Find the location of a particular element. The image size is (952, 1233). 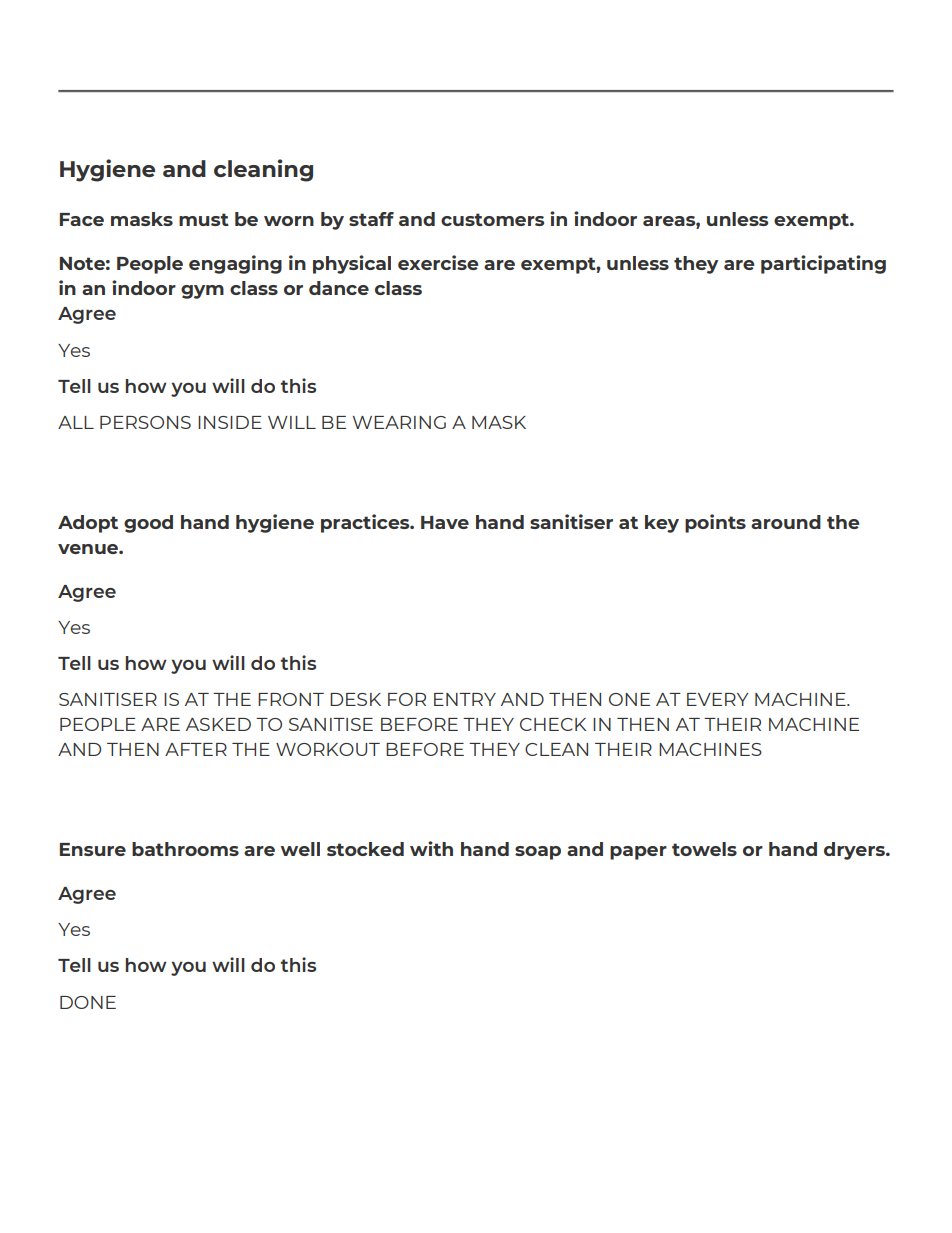

ENTRY is located at coordinates (465, 699).
